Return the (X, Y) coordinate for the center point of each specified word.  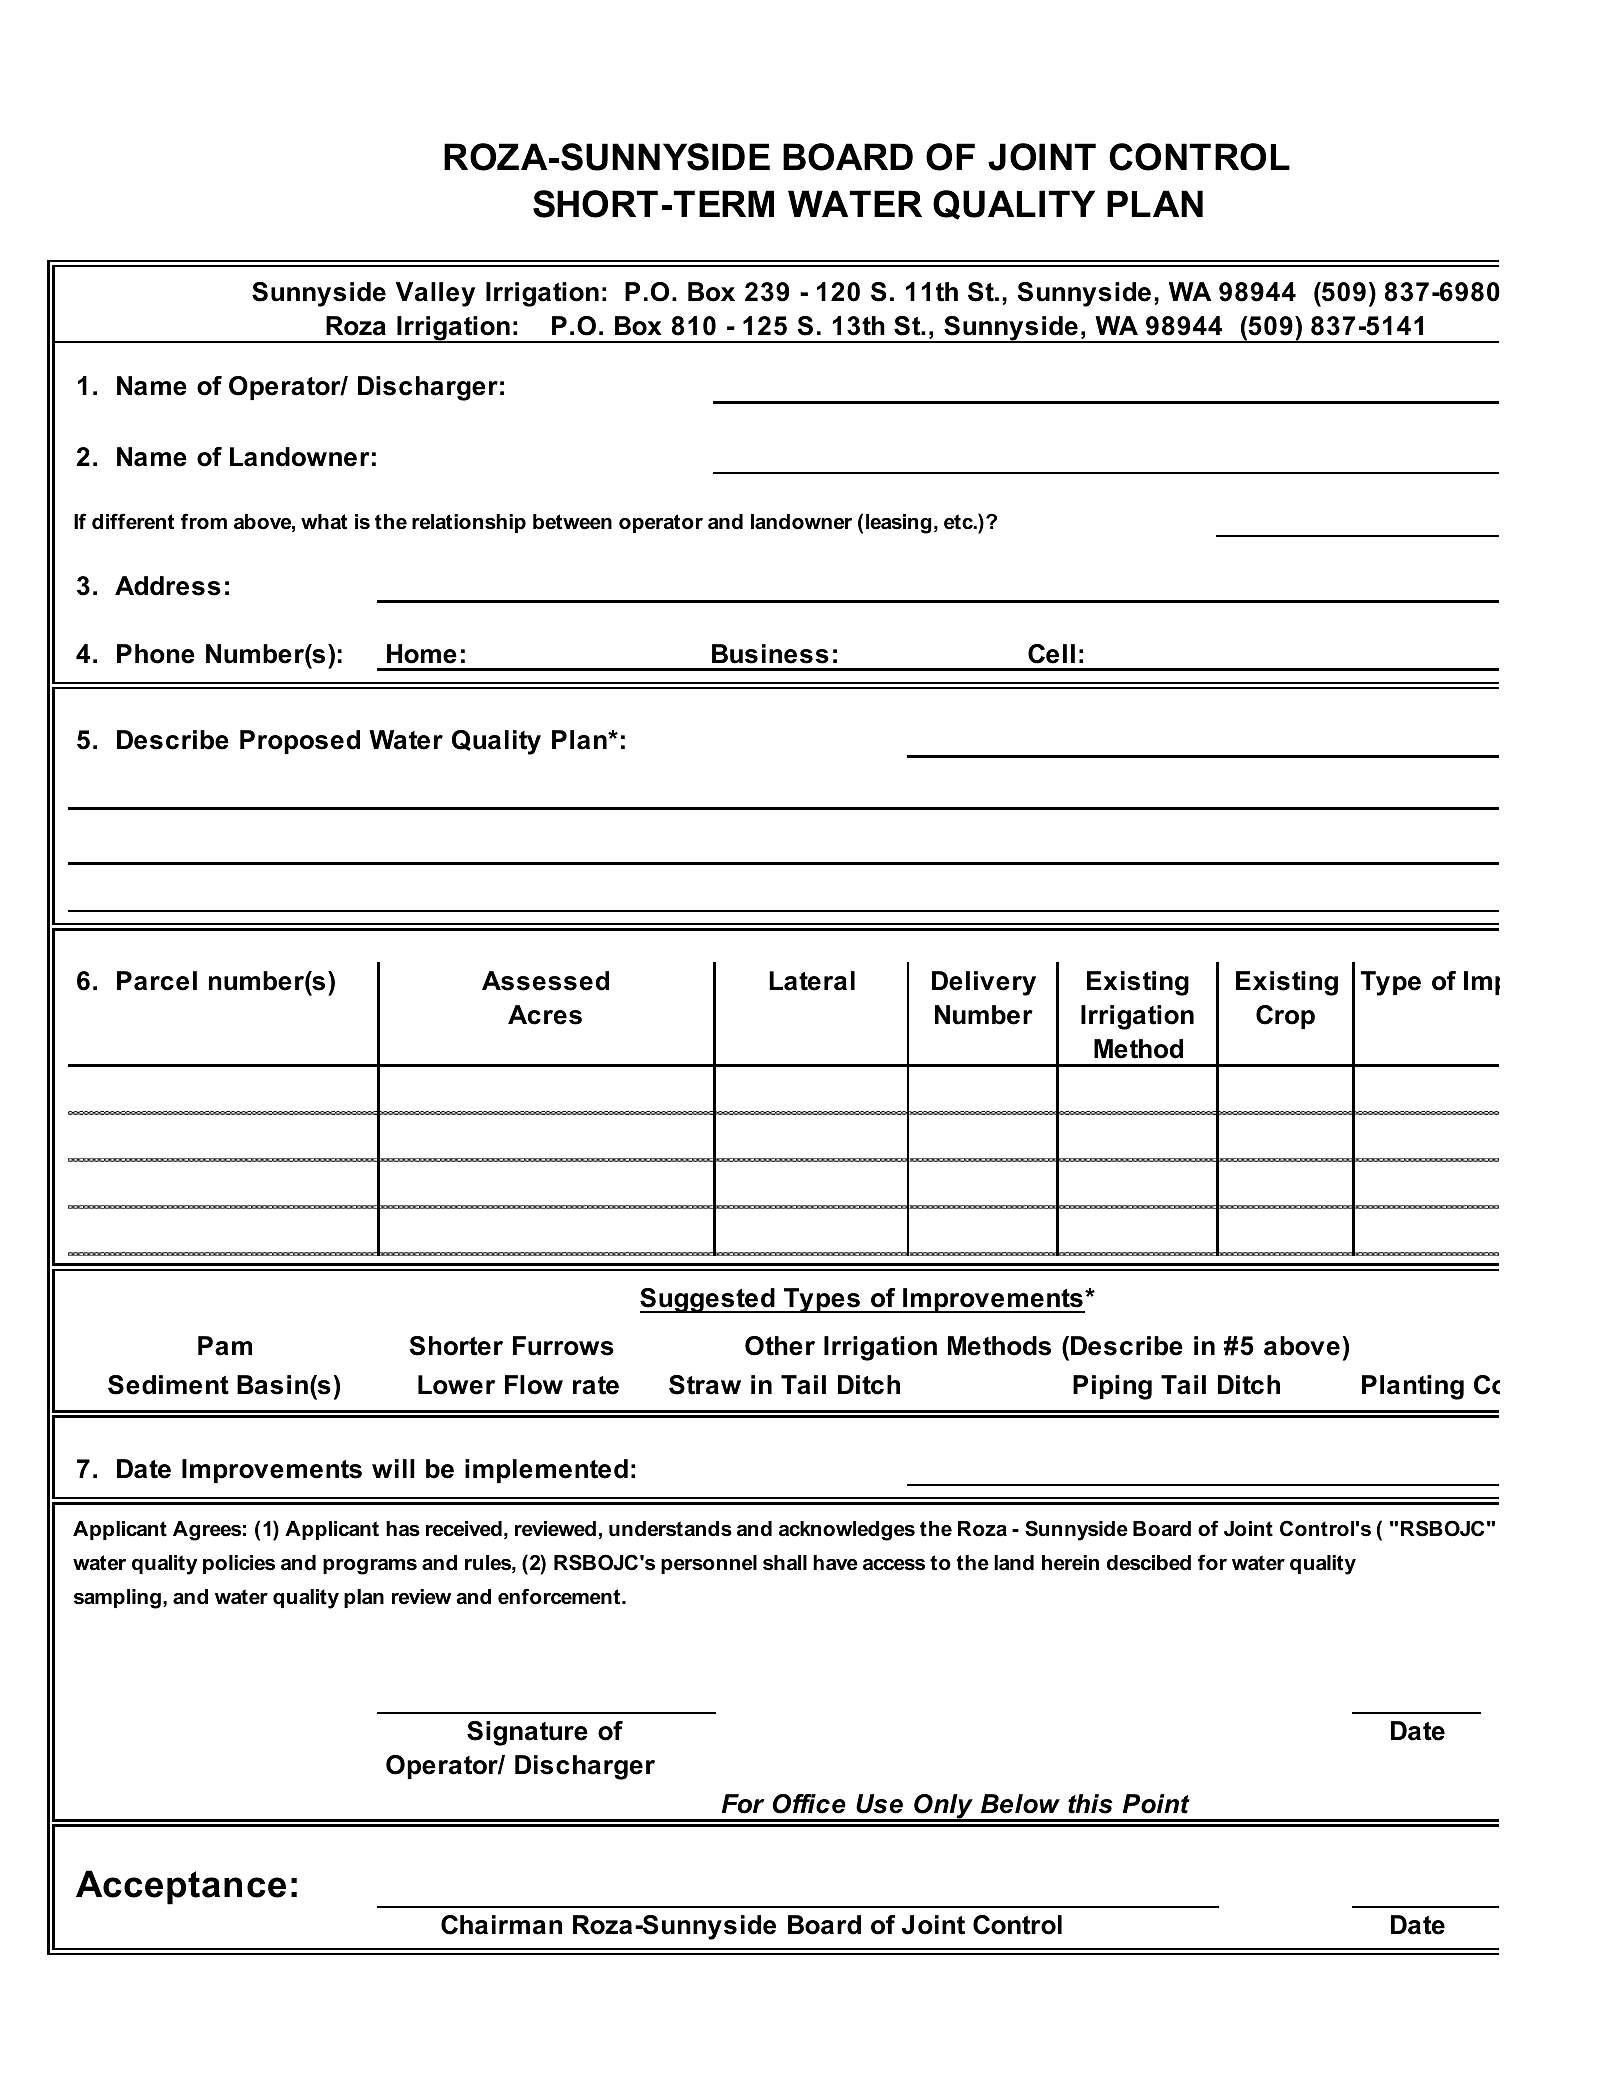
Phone (156, 654)
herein (1070, 1563)
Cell (1051, 654)
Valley (435, 294)
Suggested (708, 1300)
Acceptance (181, 1887)
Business (770, 654)
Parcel (157, 981)
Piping (1112, 1387)
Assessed (545, 981)
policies (239, 1564)
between (572, 522)
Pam (225, 1346)
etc (959, 522)
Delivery (984, 983)
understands (670, 1529)
